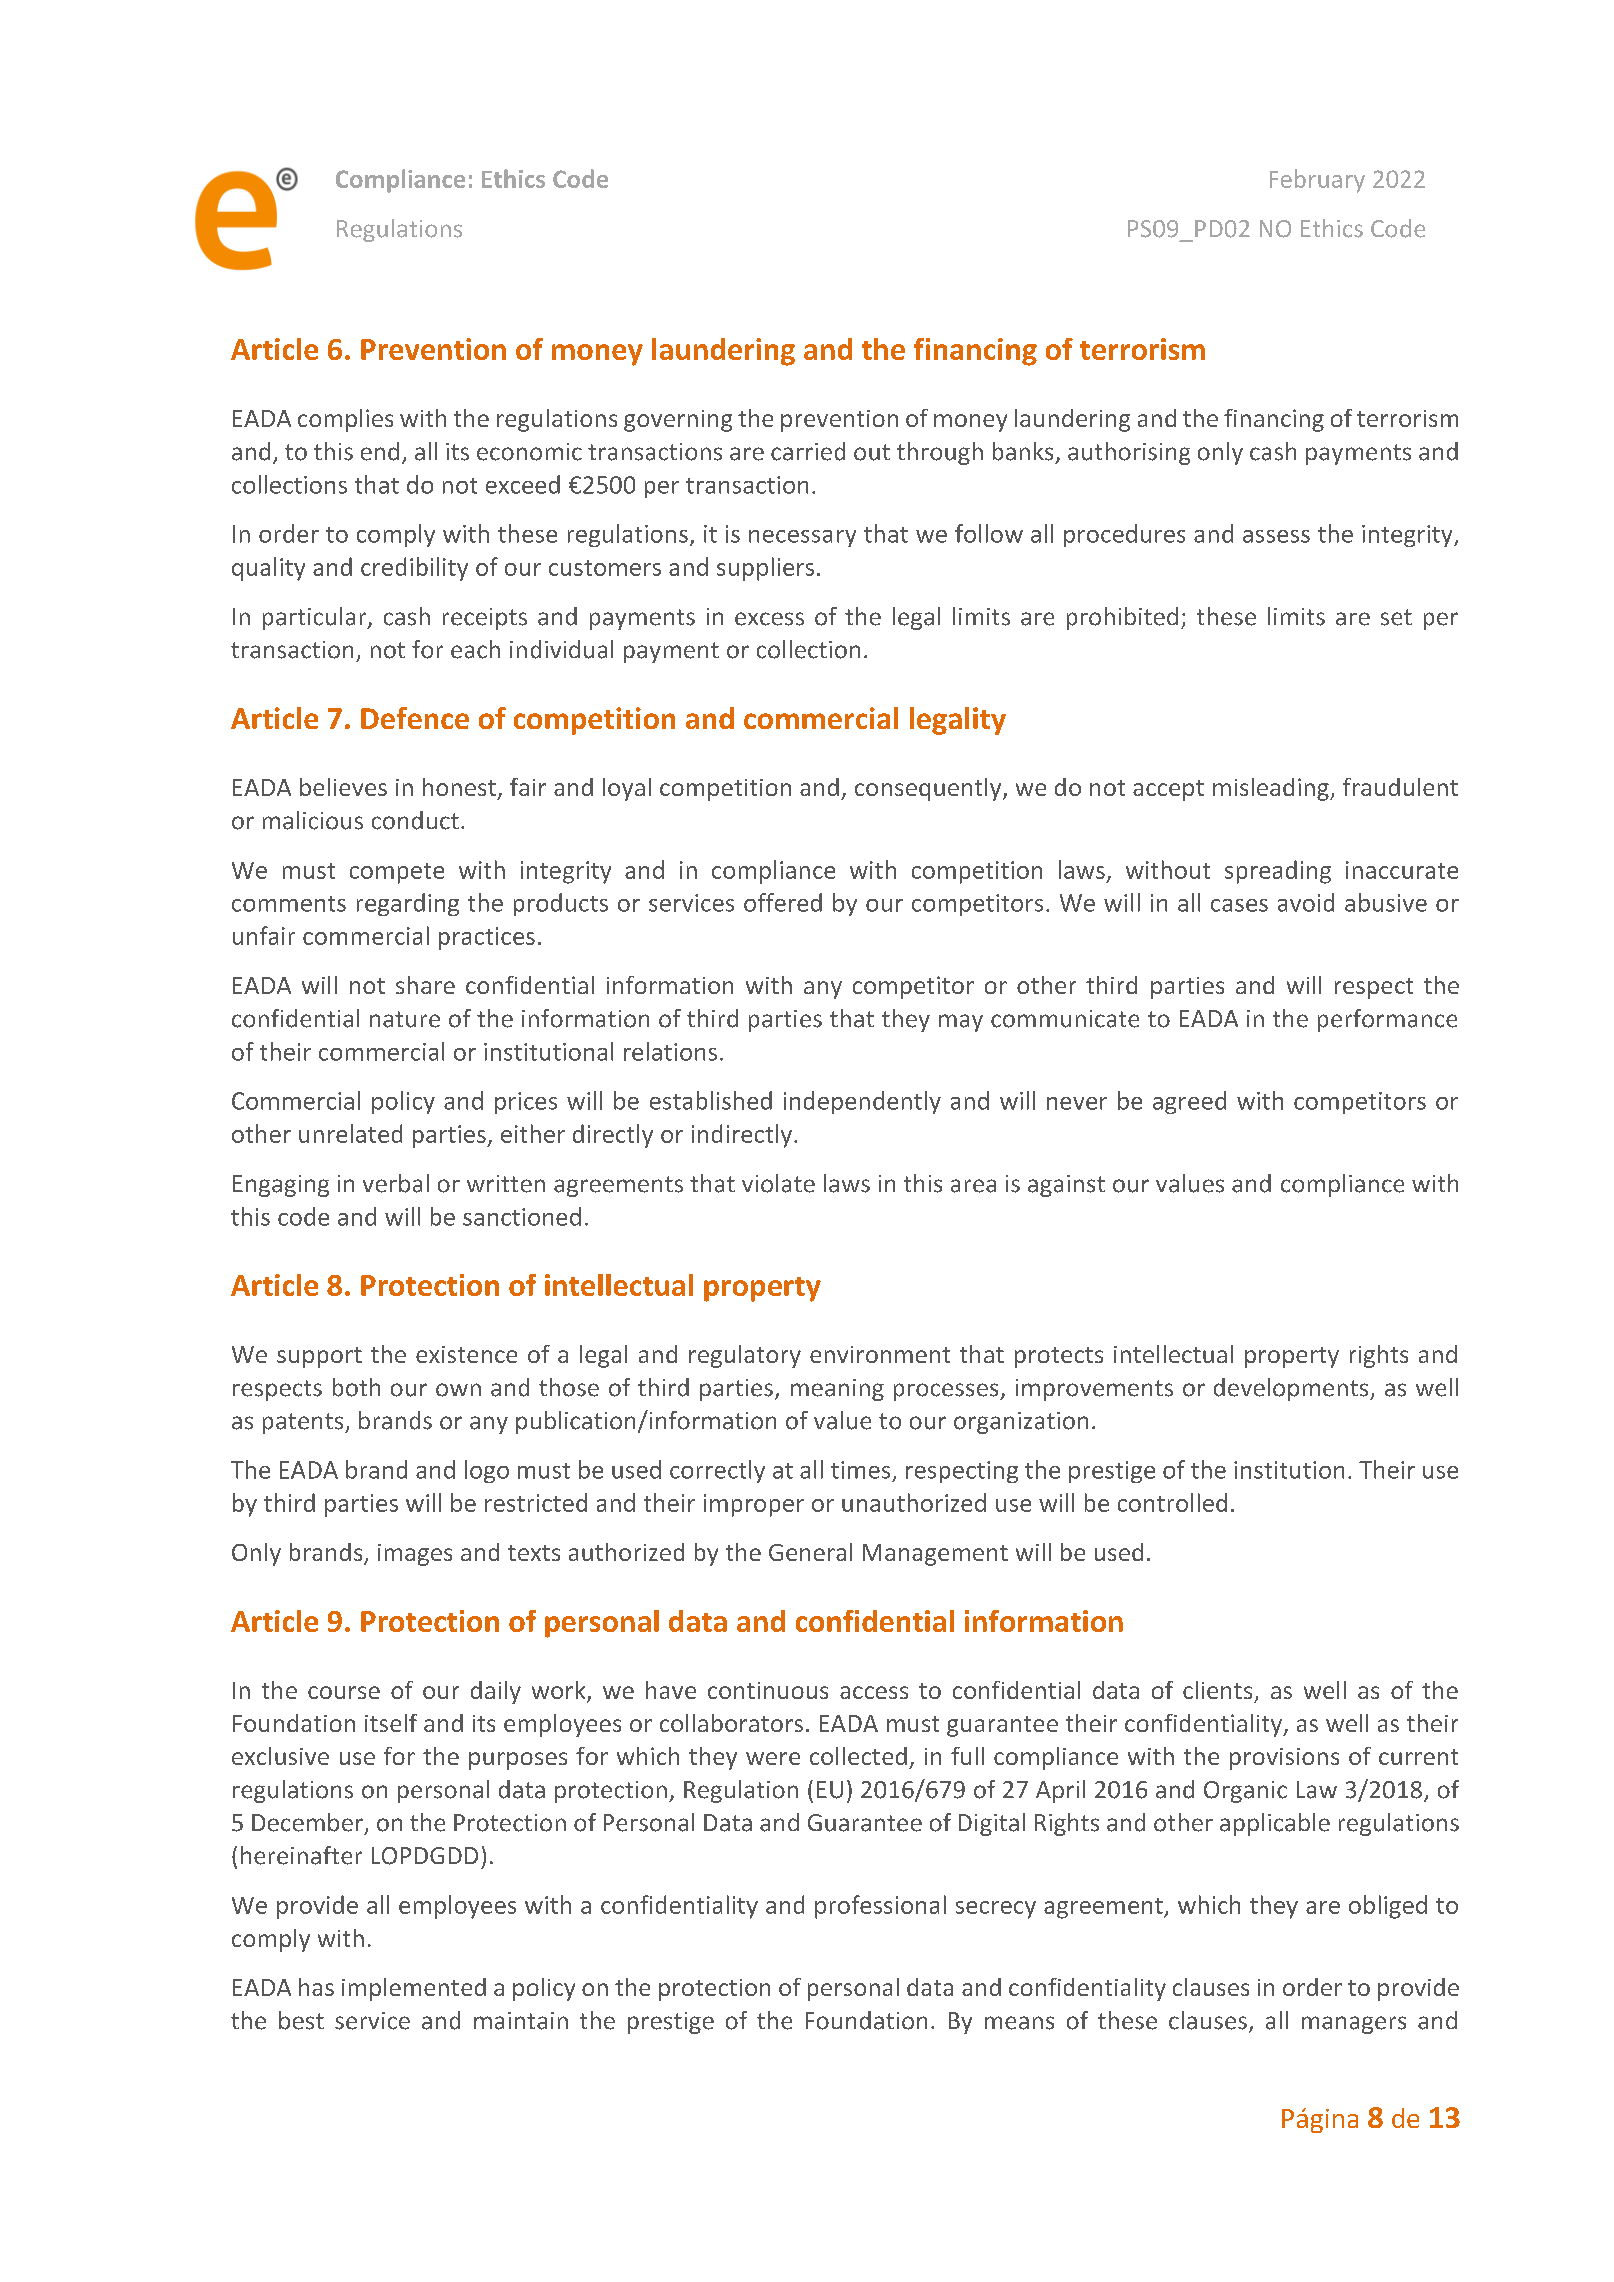 The width and height of the page is (1614, 2282). I want to click on managers, so click(1354, 2025).
